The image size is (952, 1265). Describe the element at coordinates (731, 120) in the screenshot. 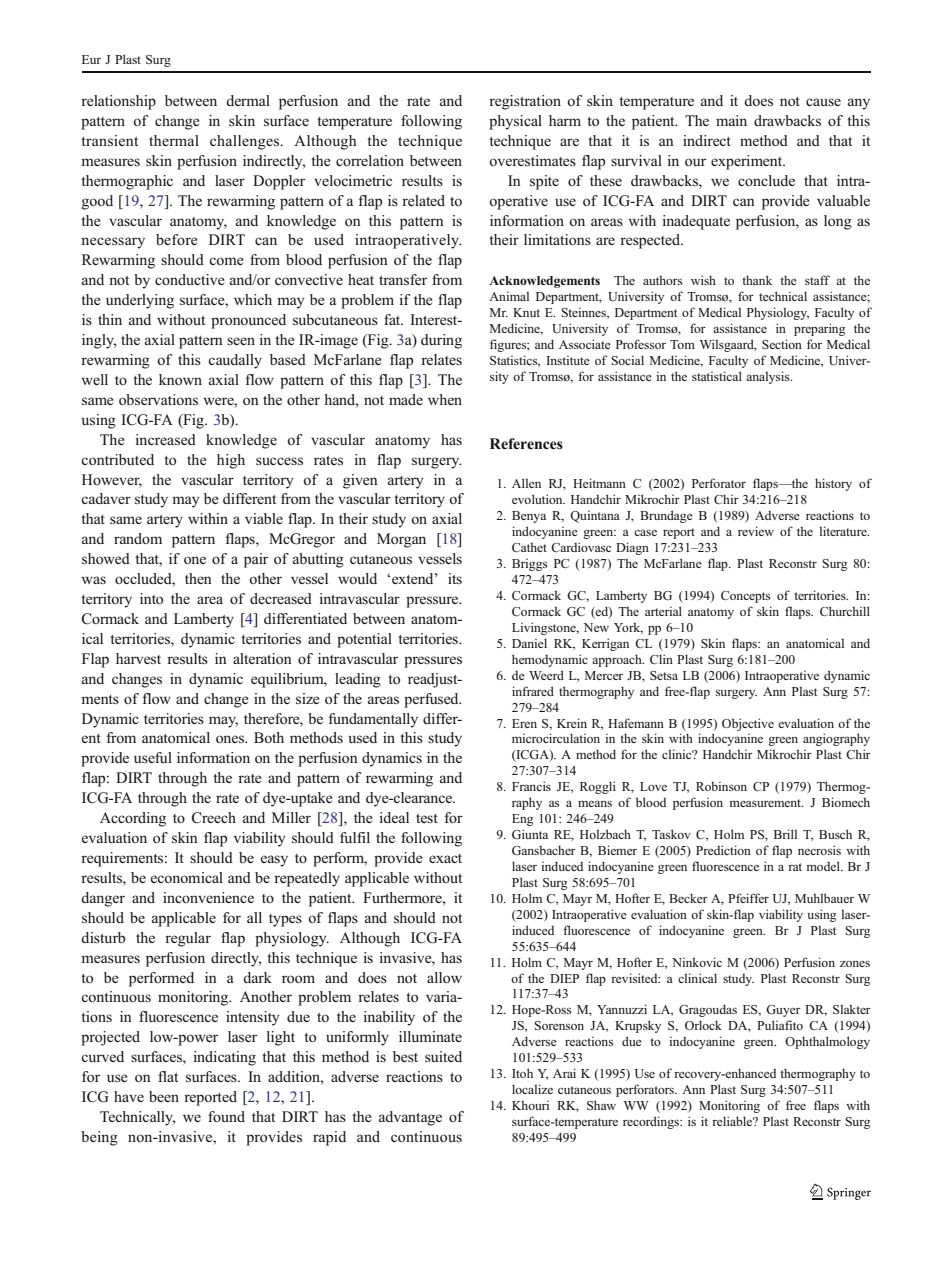

I see `main` at that location.
